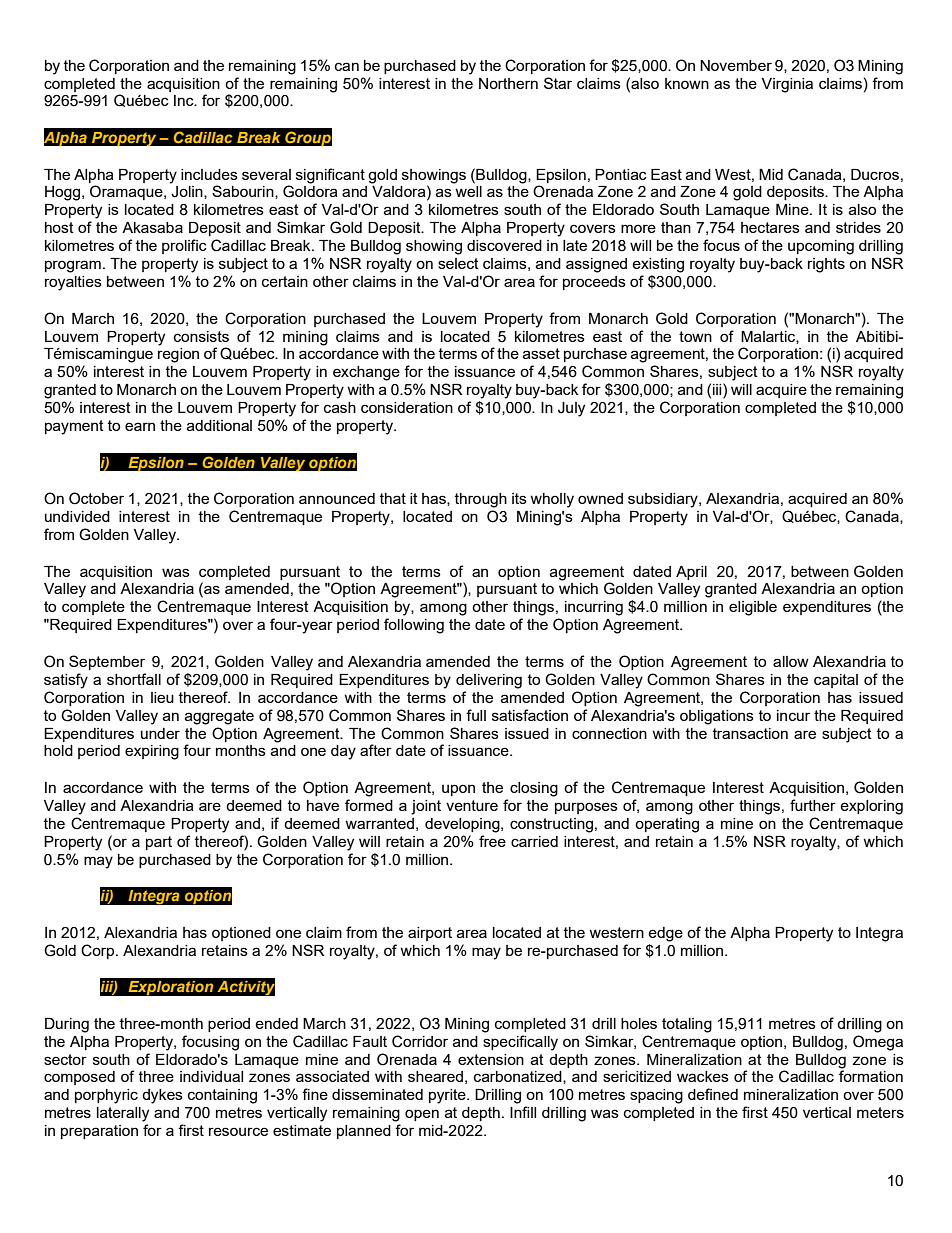  I want to click on Northern, so click(508, 83).
